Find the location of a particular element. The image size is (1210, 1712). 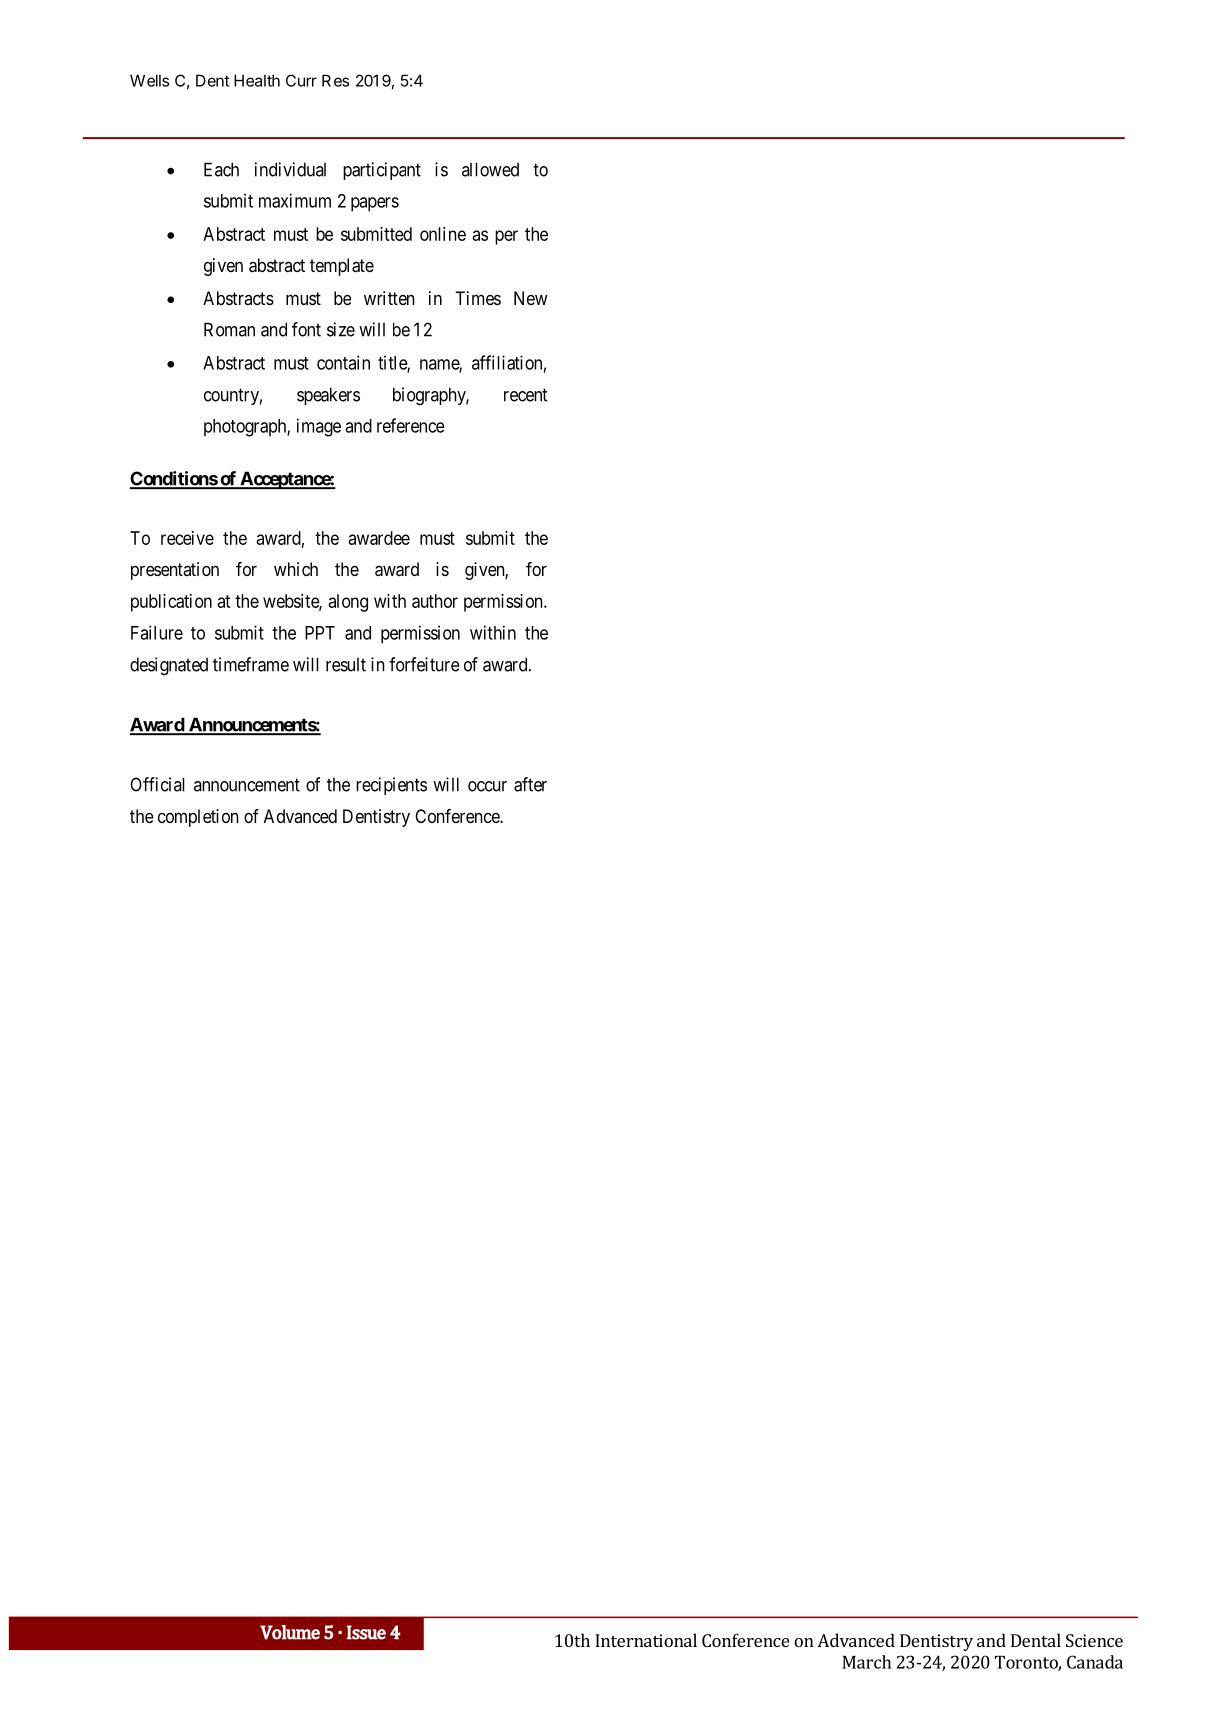

Canada is located at coordinates (1095, 1662).
